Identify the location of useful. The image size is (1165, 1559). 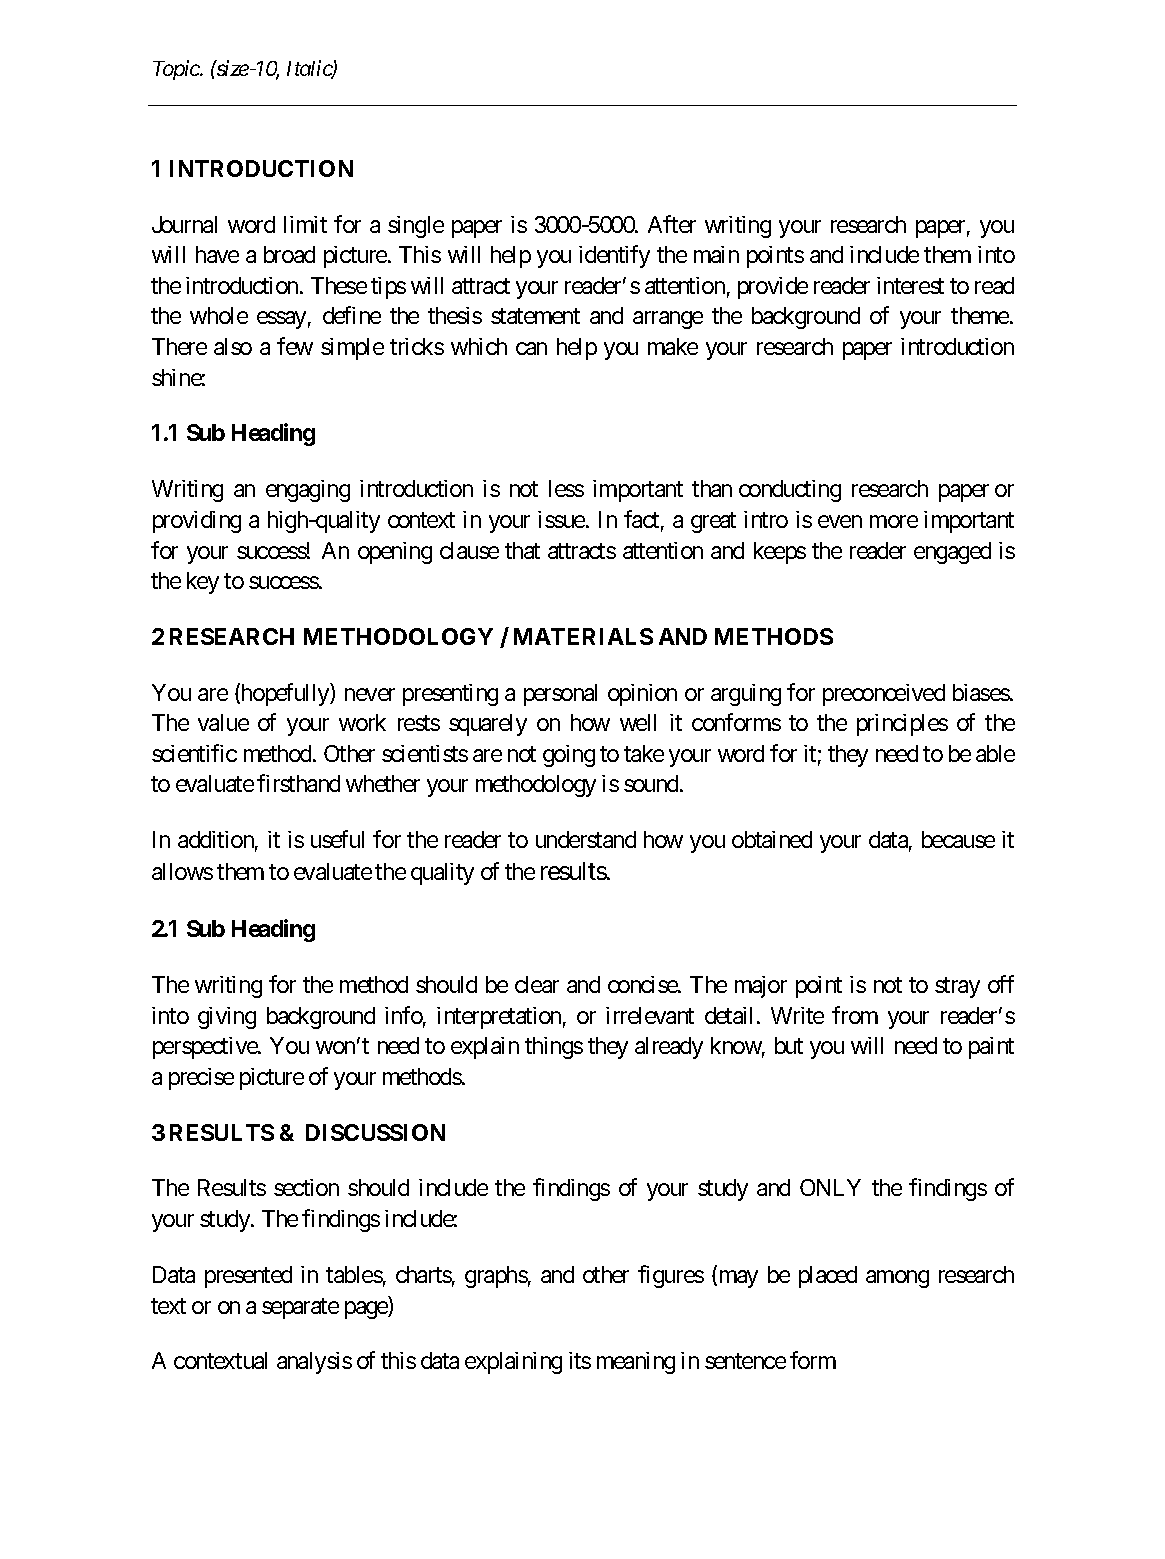
(337, 839).
